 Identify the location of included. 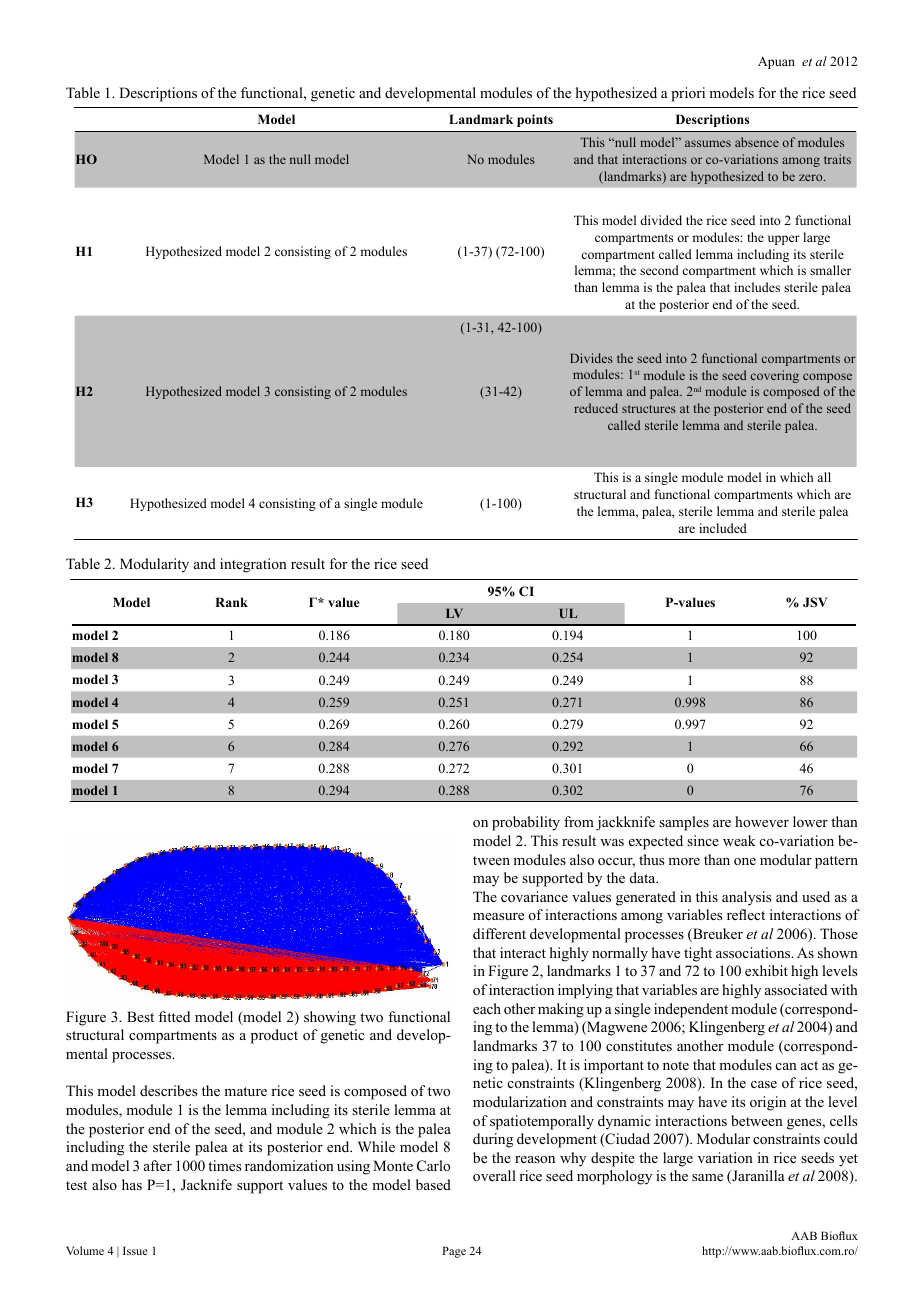
(723, 528).
